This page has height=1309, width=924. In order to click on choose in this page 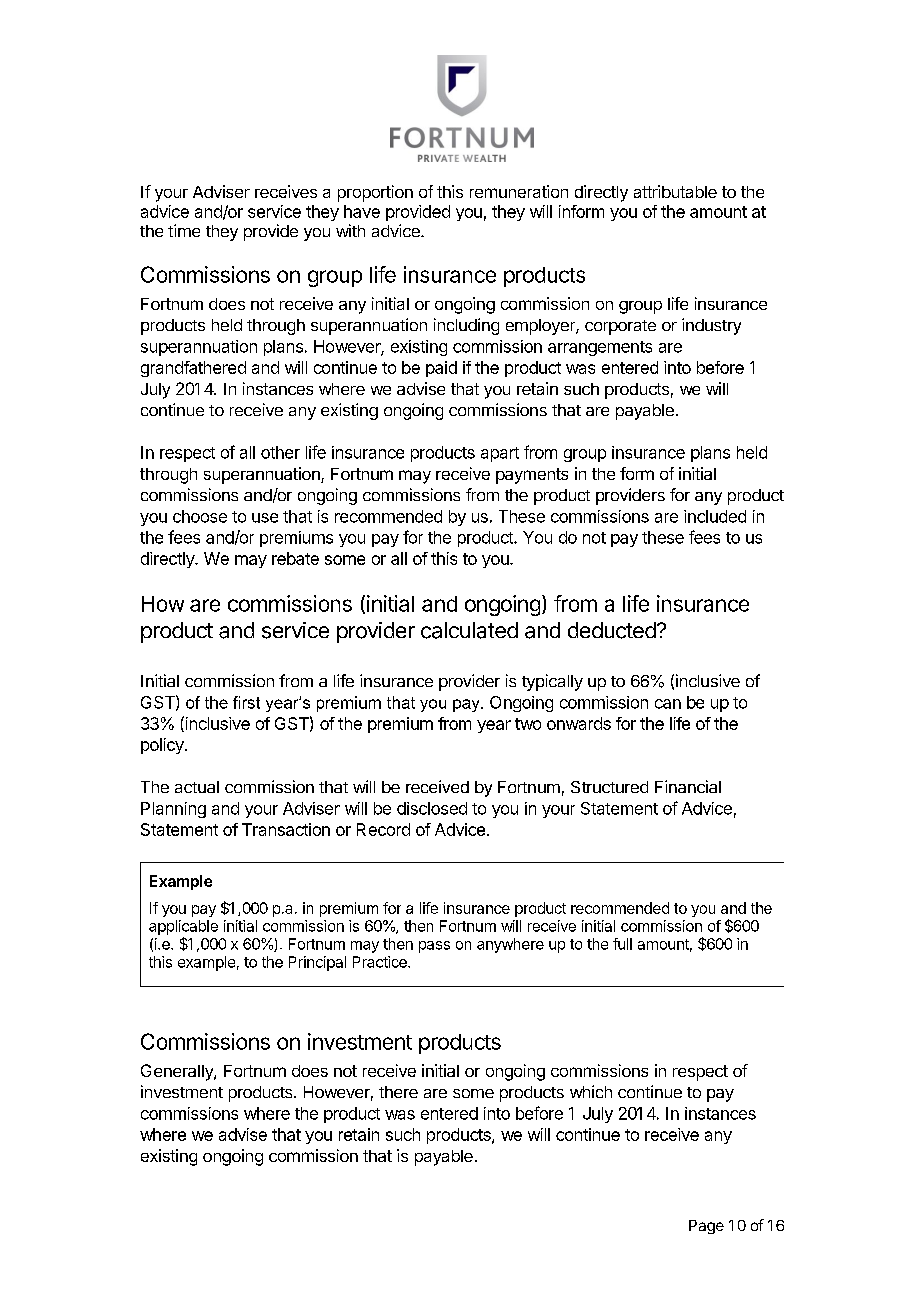, I will do `click(200, 516)`.
